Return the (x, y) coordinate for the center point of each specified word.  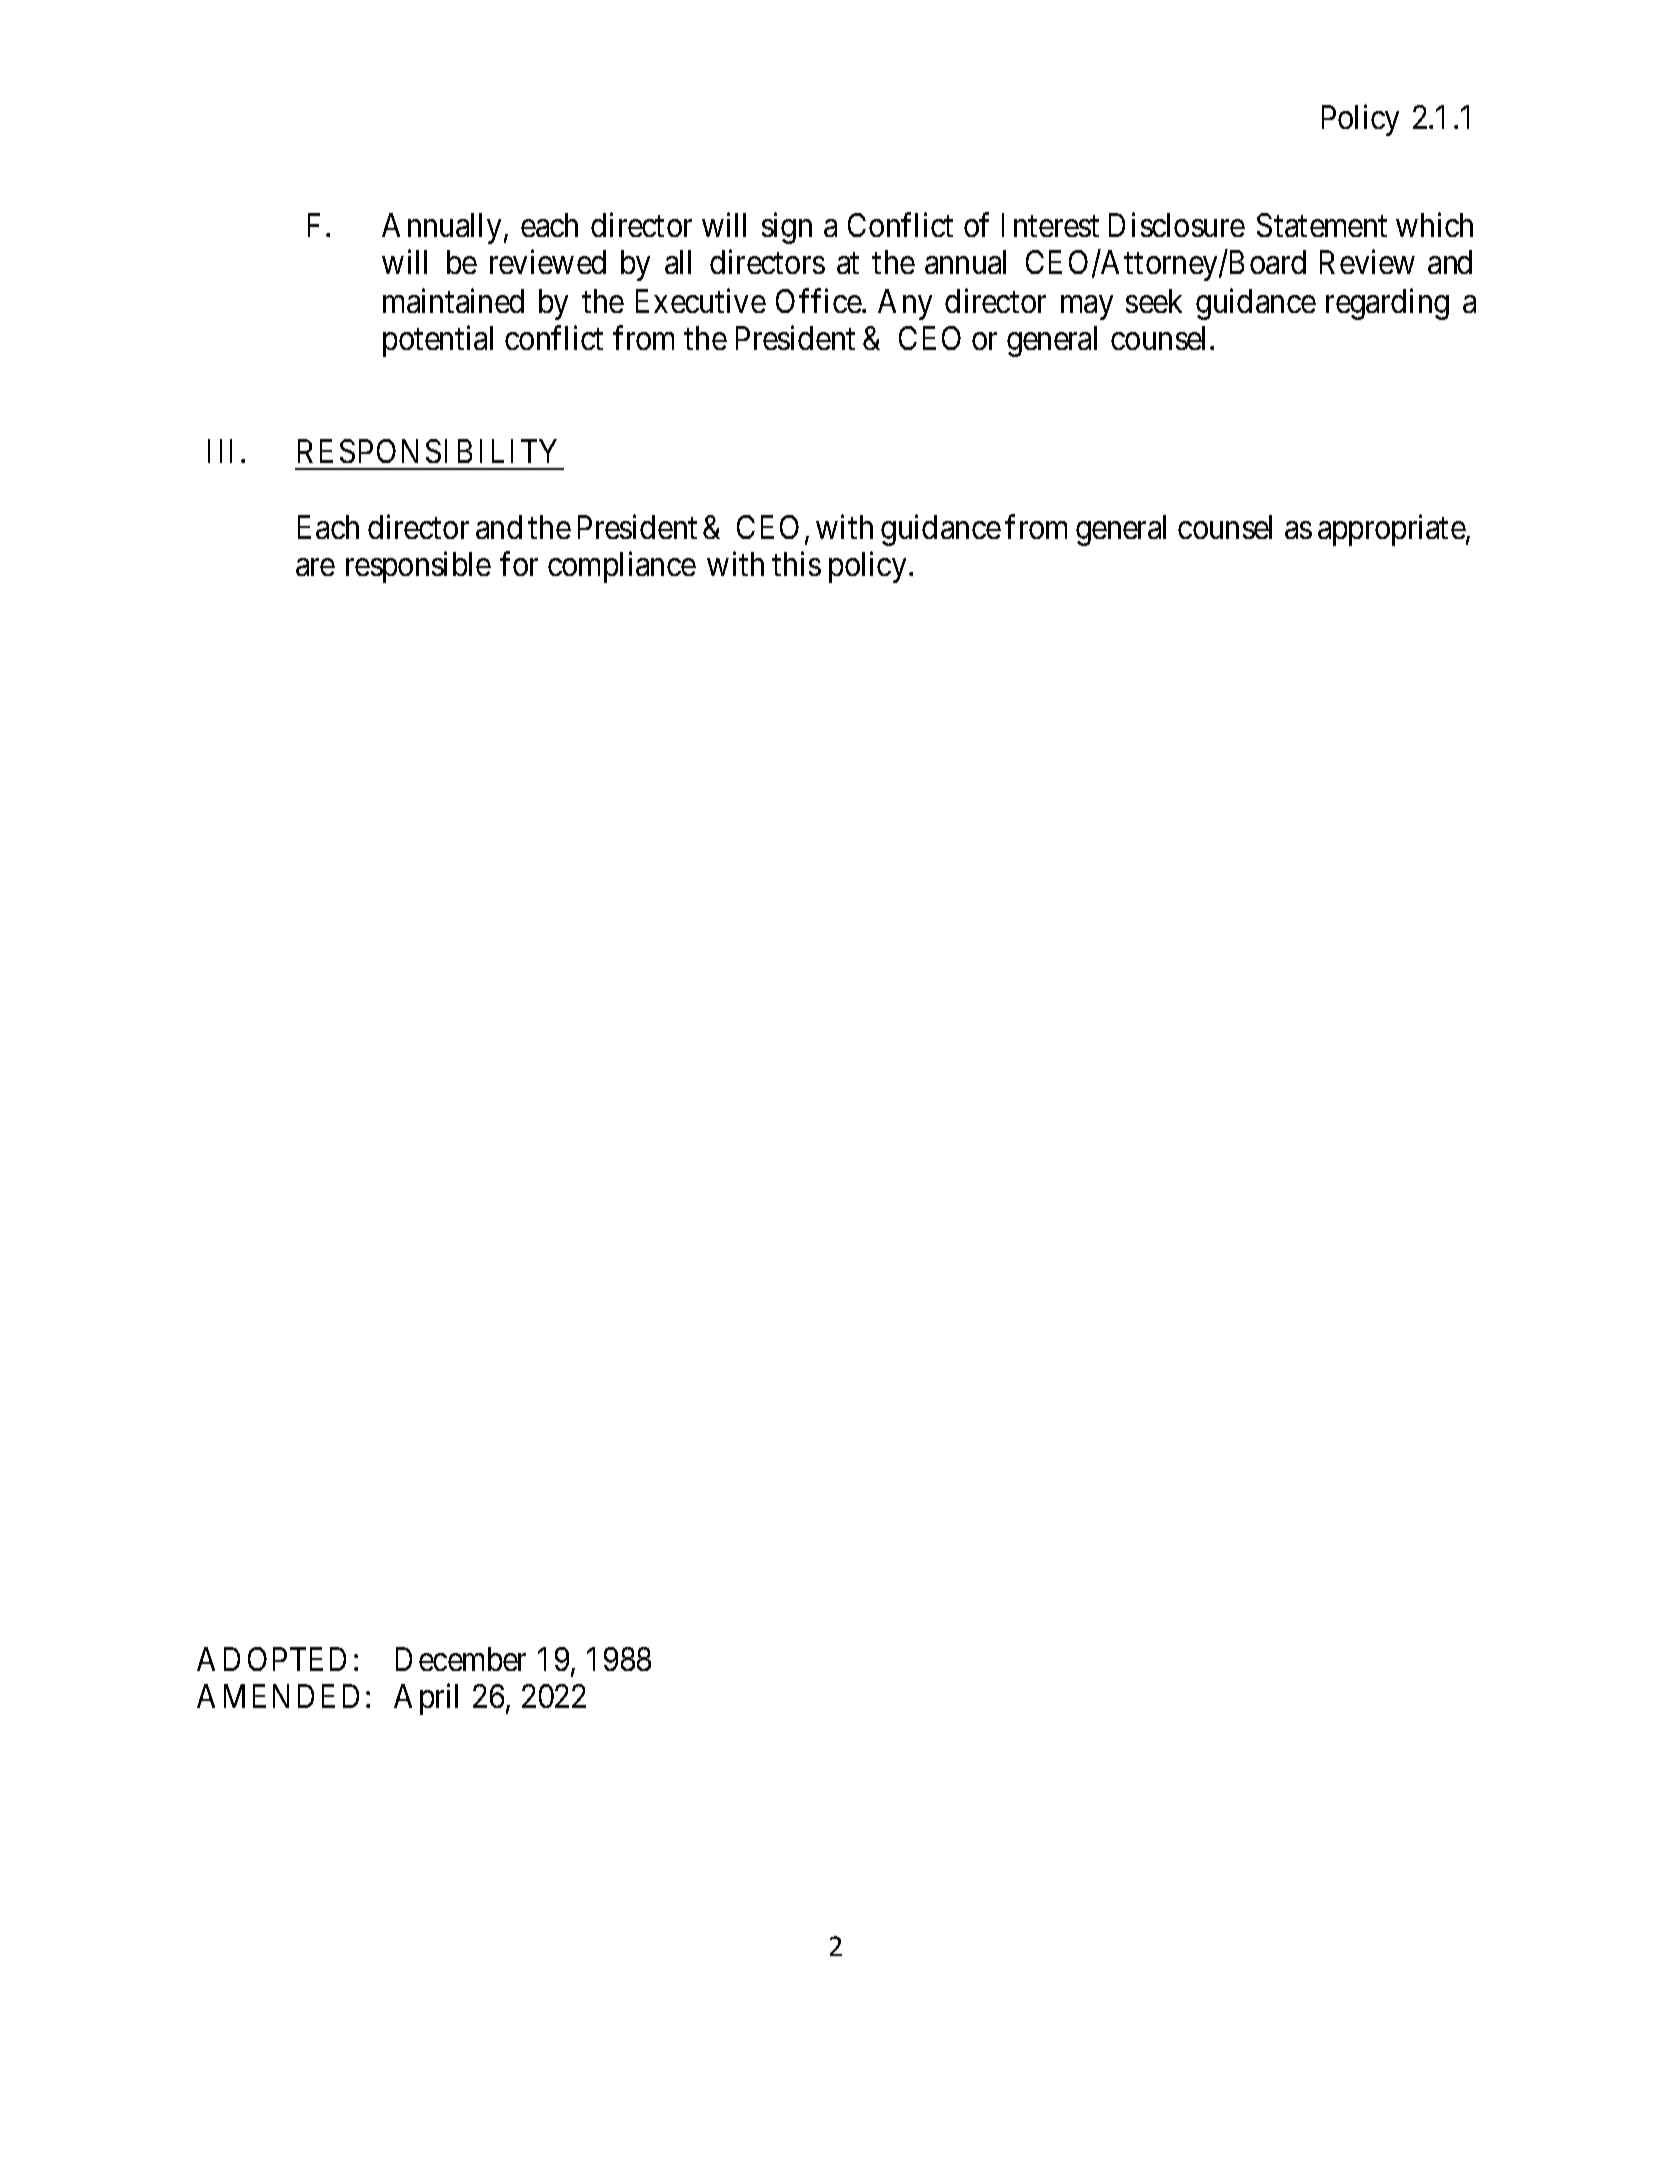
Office (819, 301)
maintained (453, 301)
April (426, 1699)
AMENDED (278, 1696)
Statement (1322, 225)
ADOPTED (271, 1659)
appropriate (1392, 530)
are (315, 567)
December (461, 1659)
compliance (622, 567)
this (796, 564)
